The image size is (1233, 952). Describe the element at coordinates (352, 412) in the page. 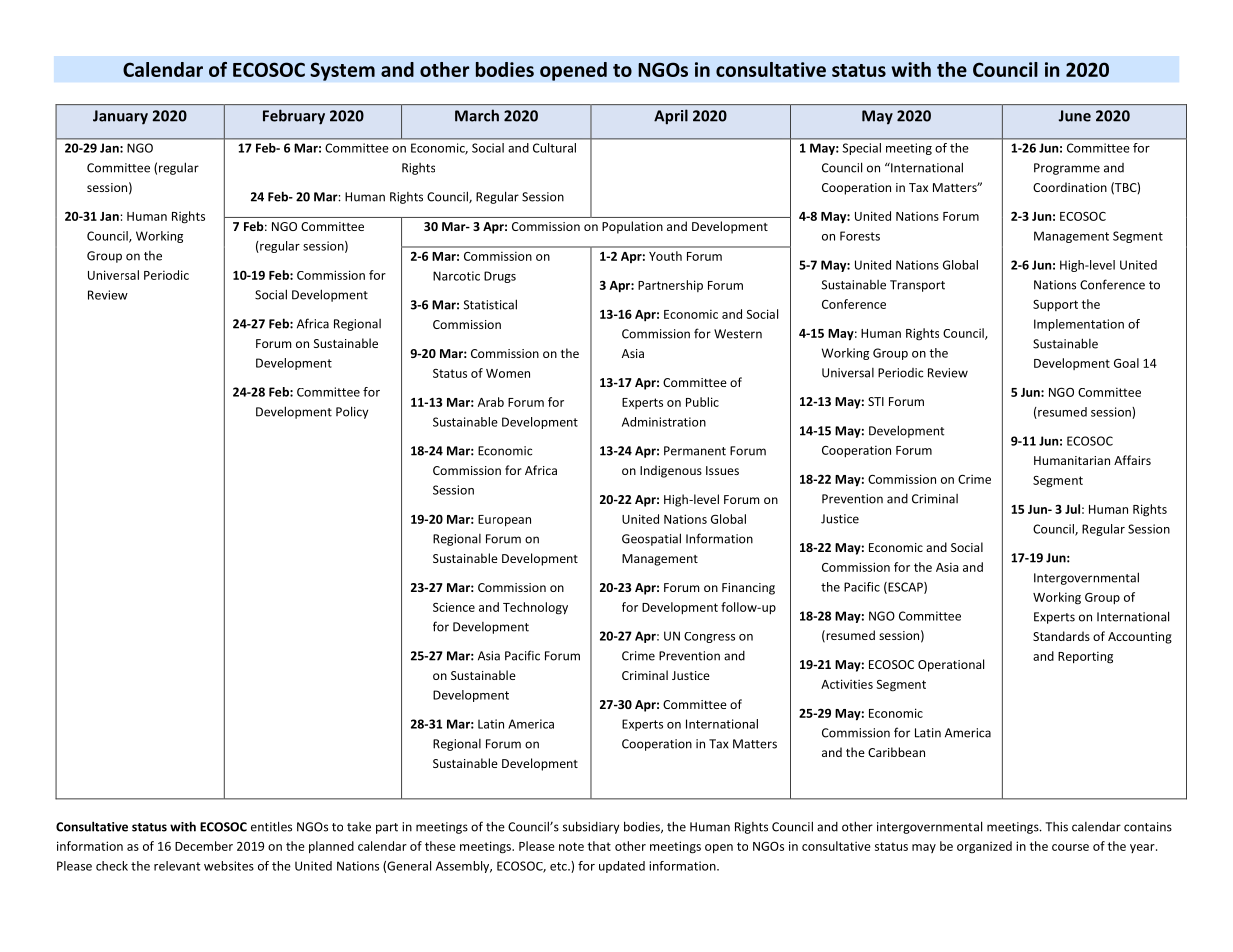

I see `Policy` at that location.
